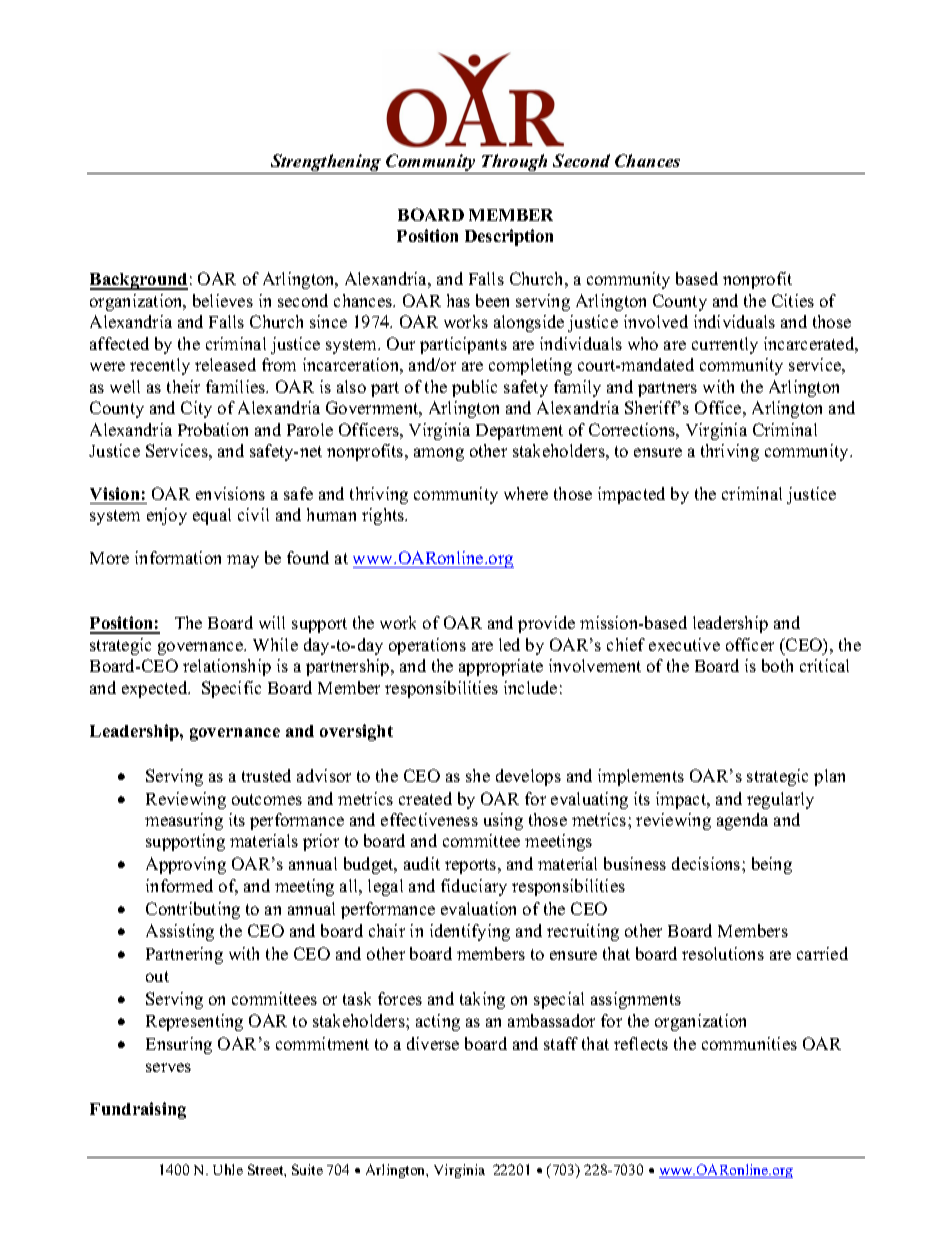 The height and width of the document is (1233, 952). Describe the element at coordinates (139, 281) in the document. I see `Background` at that location.
